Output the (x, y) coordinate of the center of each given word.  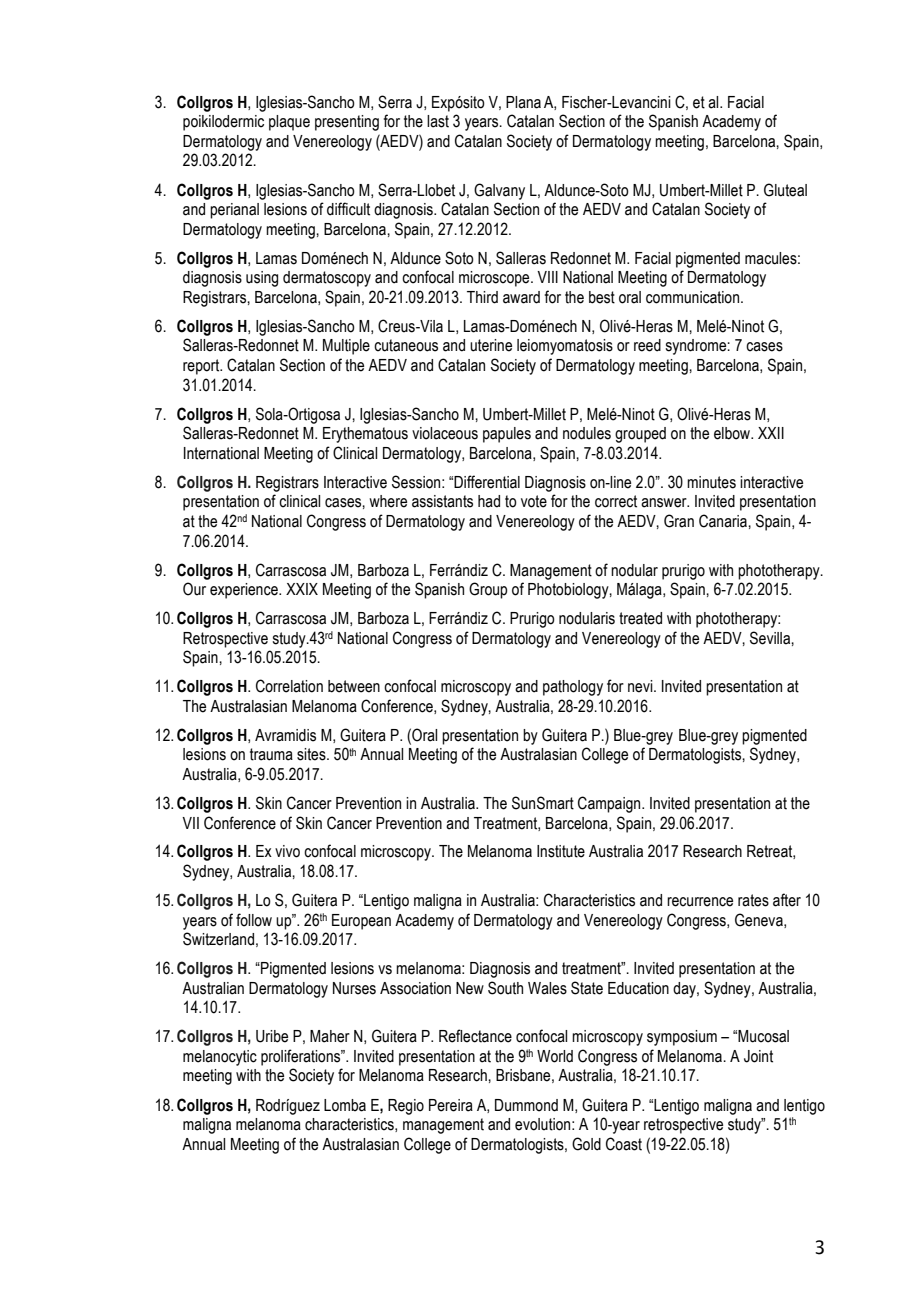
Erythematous (365, 435)
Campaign (610, 804)
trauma (271, 754)
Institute (561, 851)
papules (507, 435)
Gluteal (785, 190)
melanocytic (220, 1058)
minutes (711, 482)
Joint (758, 1056)
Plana (523, 102)
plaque (289, 123)
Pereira (451, 1105)
